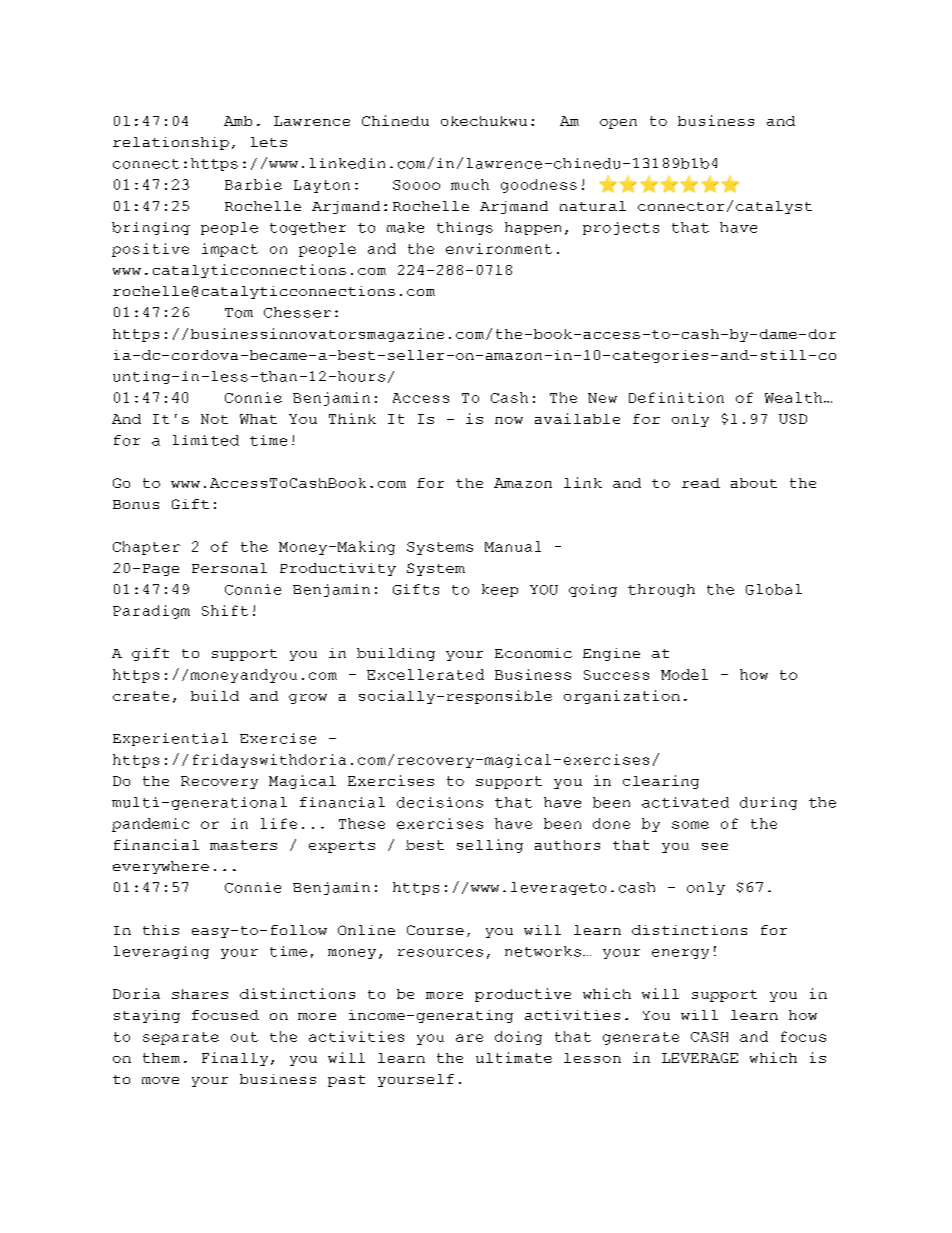 Image resolution: width=952 pixels, height=1233 pixels. What do you see at coordinates (661, 782) in the page?
I see `clearing` at bounding box center [661, 782].
